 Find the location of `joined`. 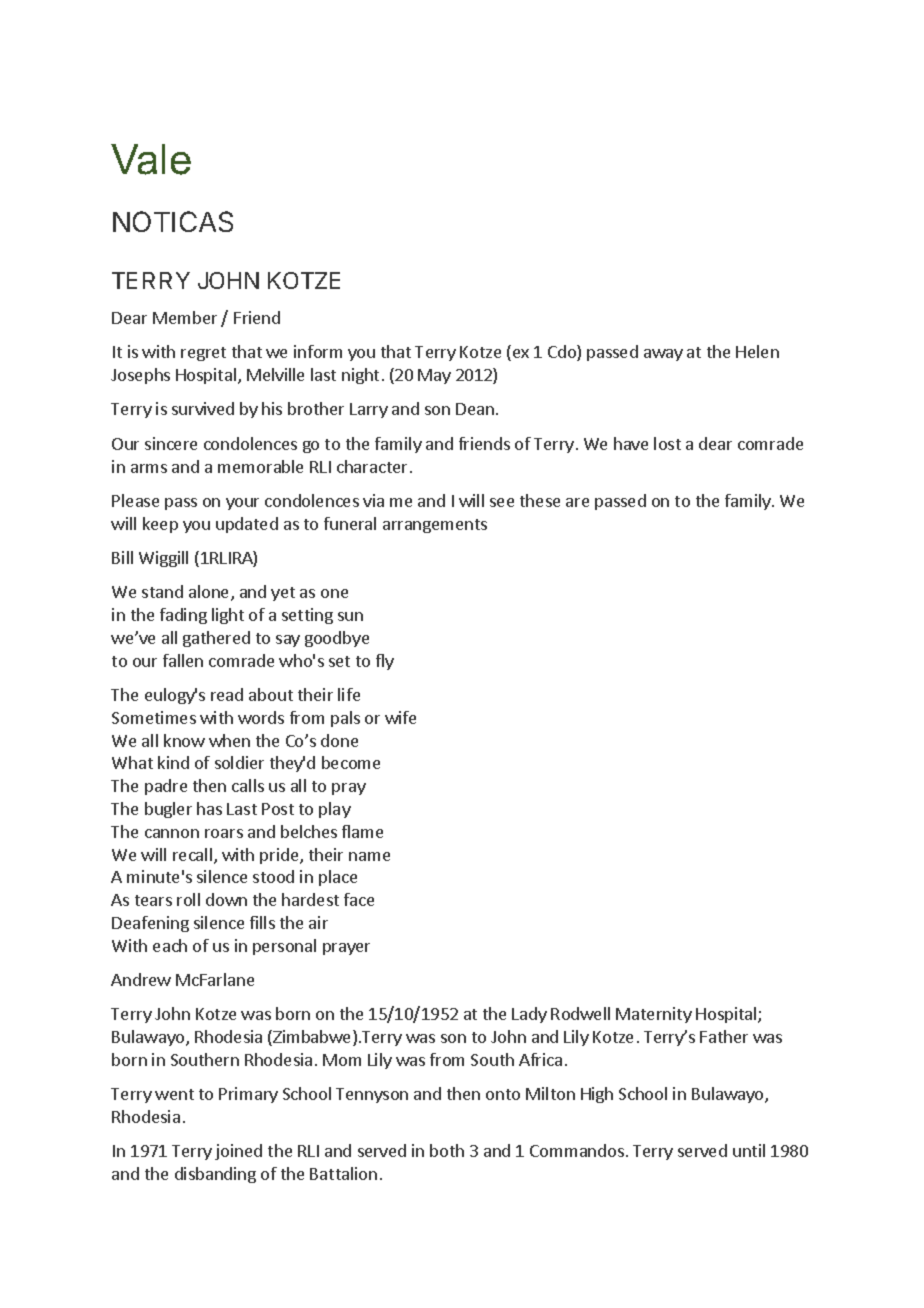

joined is located at coordinates (238, 1152).
